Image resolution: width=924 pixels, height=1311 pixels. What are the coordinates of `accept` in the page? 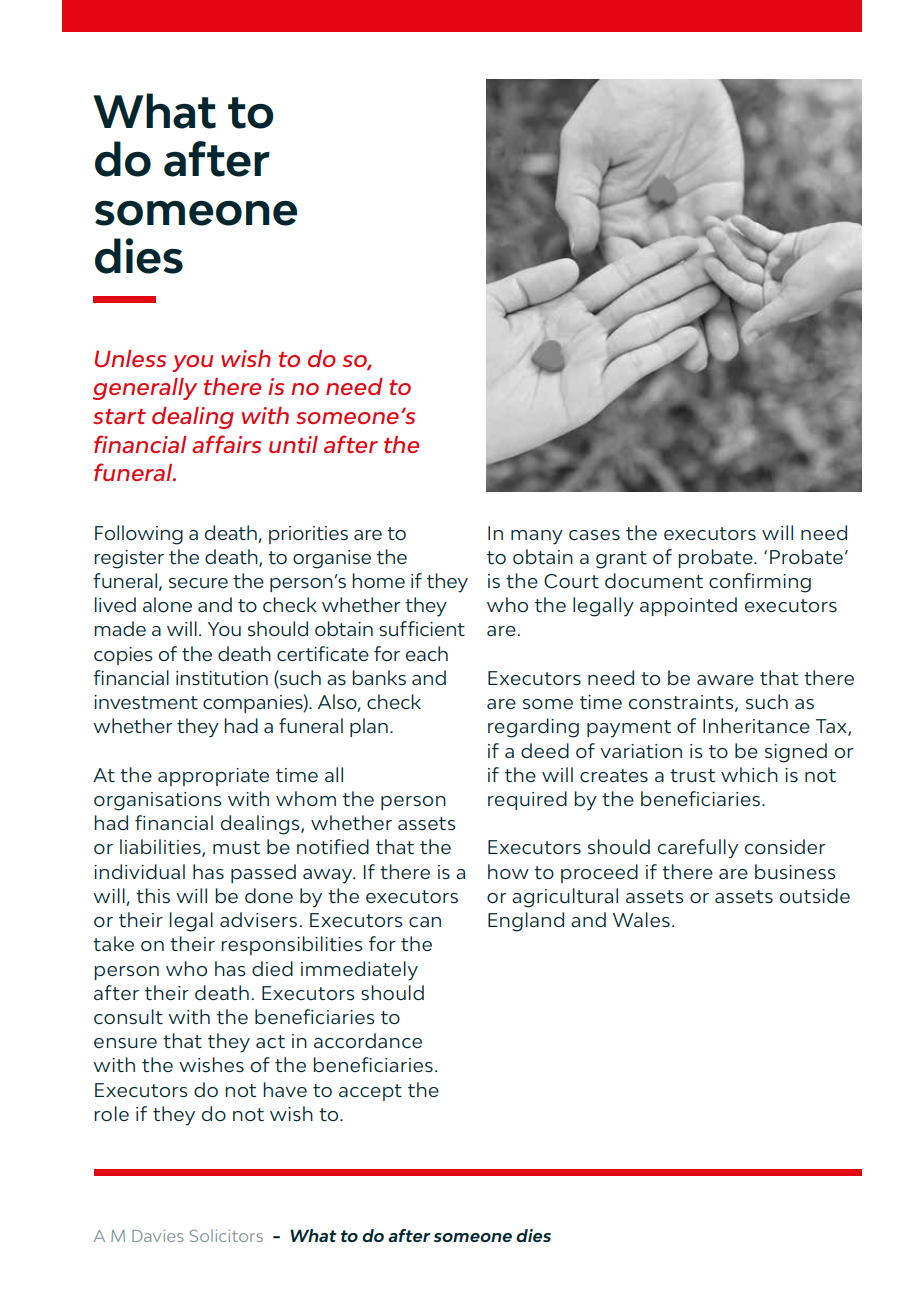 It's located at (370, 1092).
